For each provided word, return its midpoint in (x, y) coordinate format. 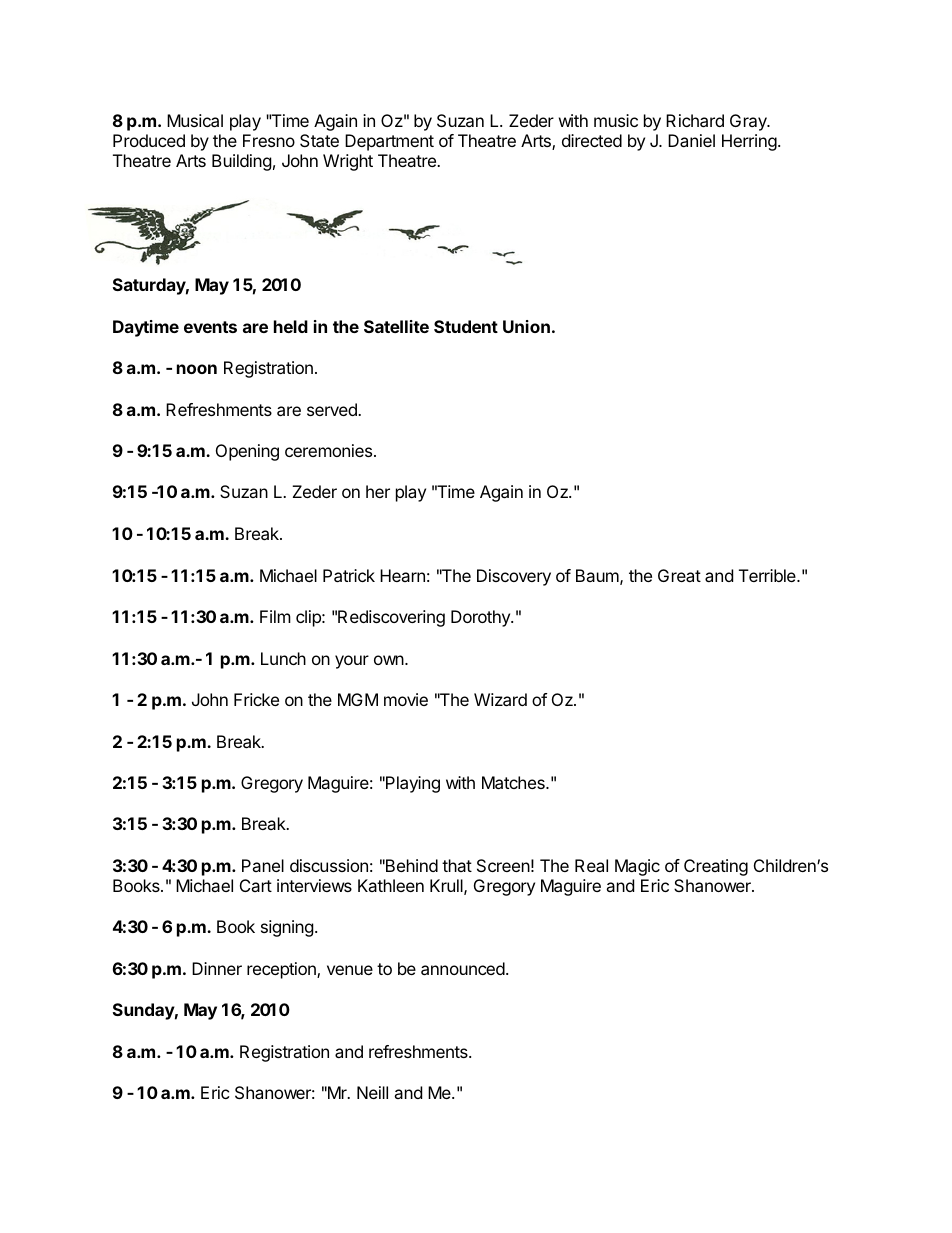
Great (679, 575)
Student (466, 326)
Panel (263, 865)
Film (275, 616)
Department (389, 142)
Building (242, 162)
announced (464, 968)
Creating (716, 867)
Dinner (217, 968)
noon (197, 369)
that (457, 865)
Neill (372, 1092)
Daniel (691, 140)
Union (526, 326)
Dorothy (481, 618)
